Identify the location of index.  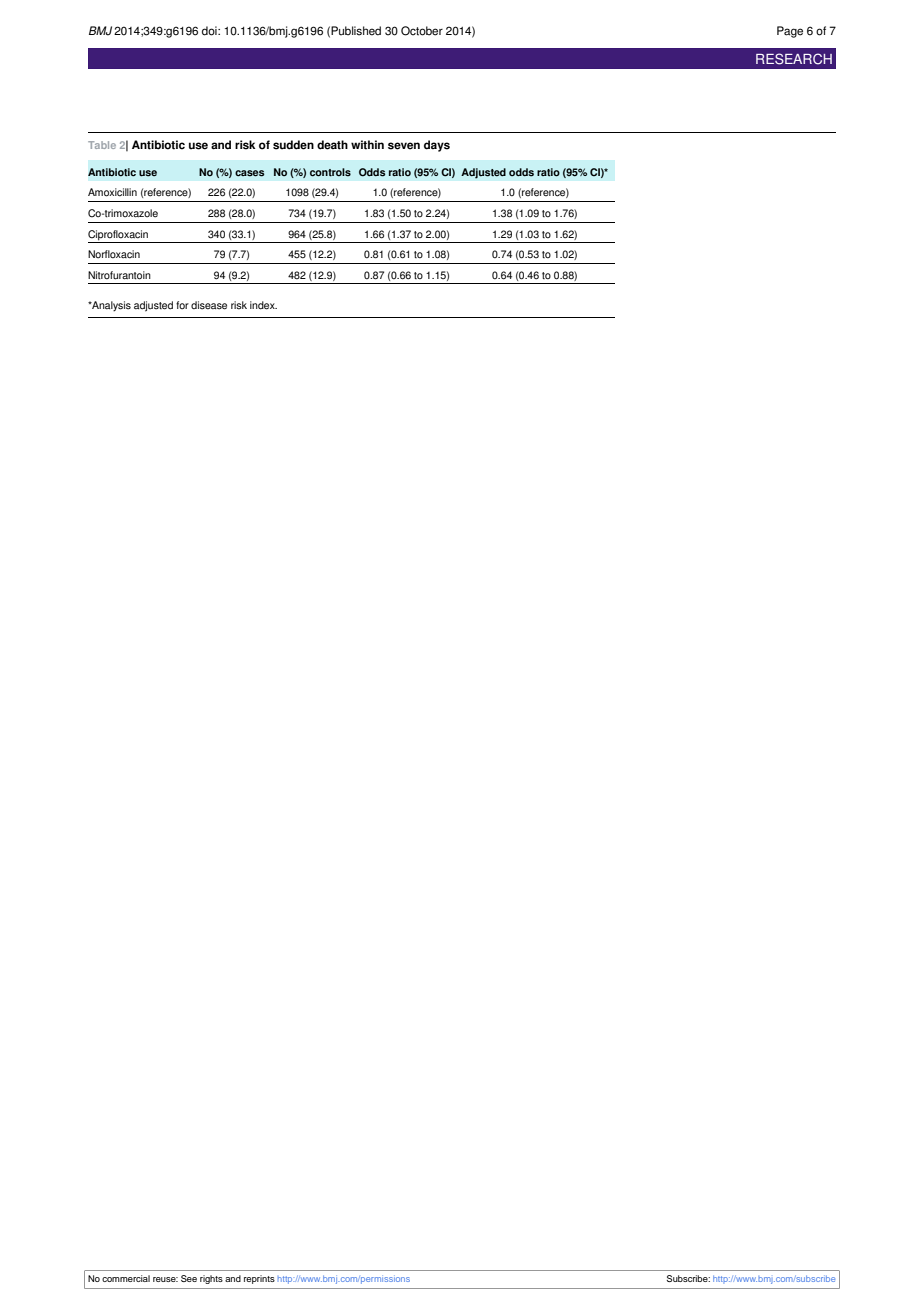
(263, 305).
